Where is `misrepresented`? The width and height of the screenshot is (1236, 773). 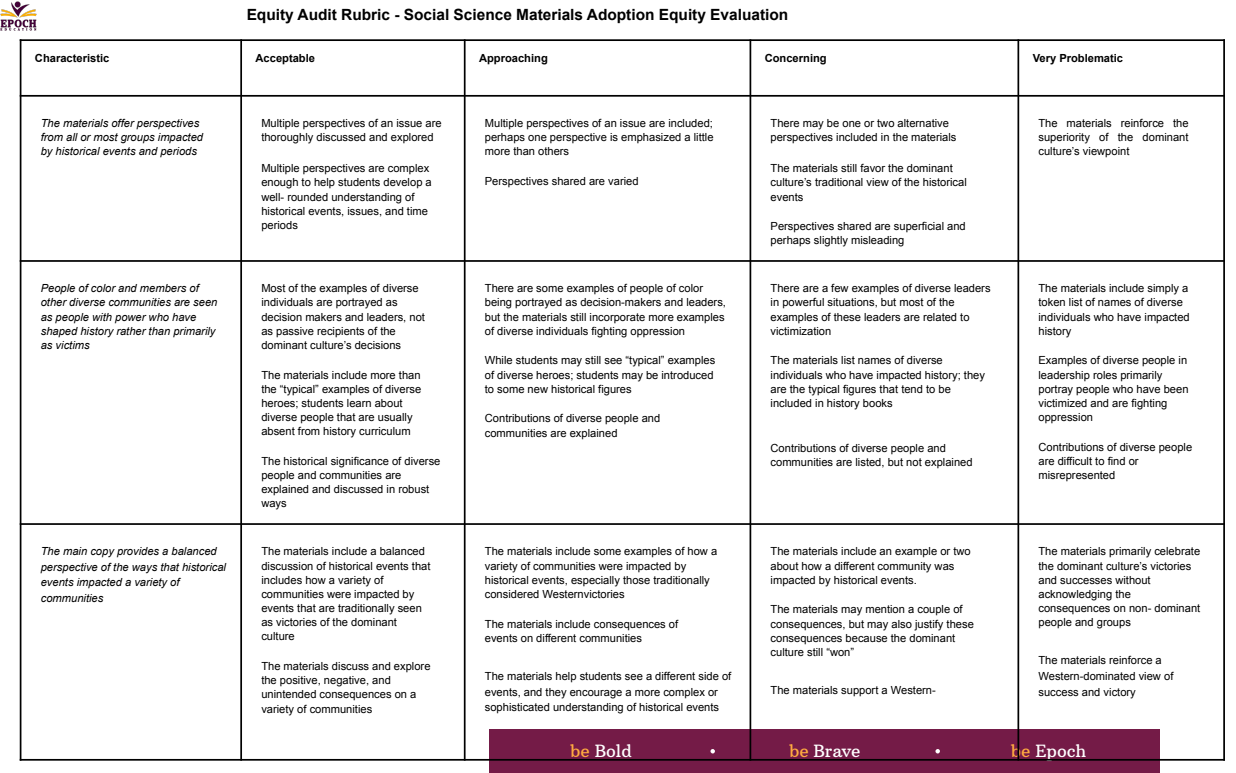
misrepresented is located at coordinates (1077, 476).
